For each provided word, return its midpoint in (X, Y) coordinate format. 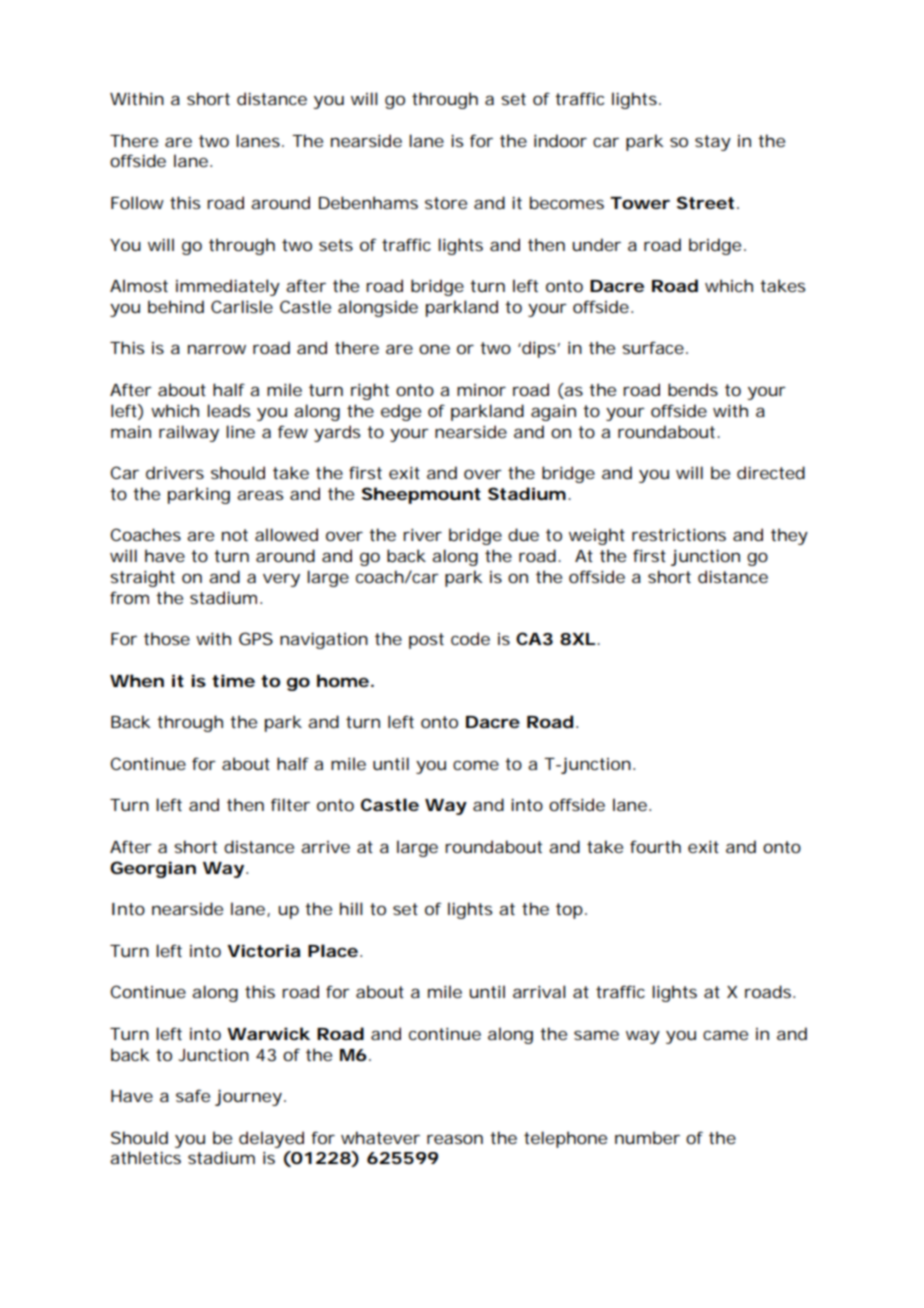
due (523, 534)
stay (713, 143)
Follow (137, 202)
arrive (325, 847)
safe (193, 1095)
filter (290, 804)
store (446, 203)
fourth (655, 846)
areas (260, 495)
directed (771, 472)
